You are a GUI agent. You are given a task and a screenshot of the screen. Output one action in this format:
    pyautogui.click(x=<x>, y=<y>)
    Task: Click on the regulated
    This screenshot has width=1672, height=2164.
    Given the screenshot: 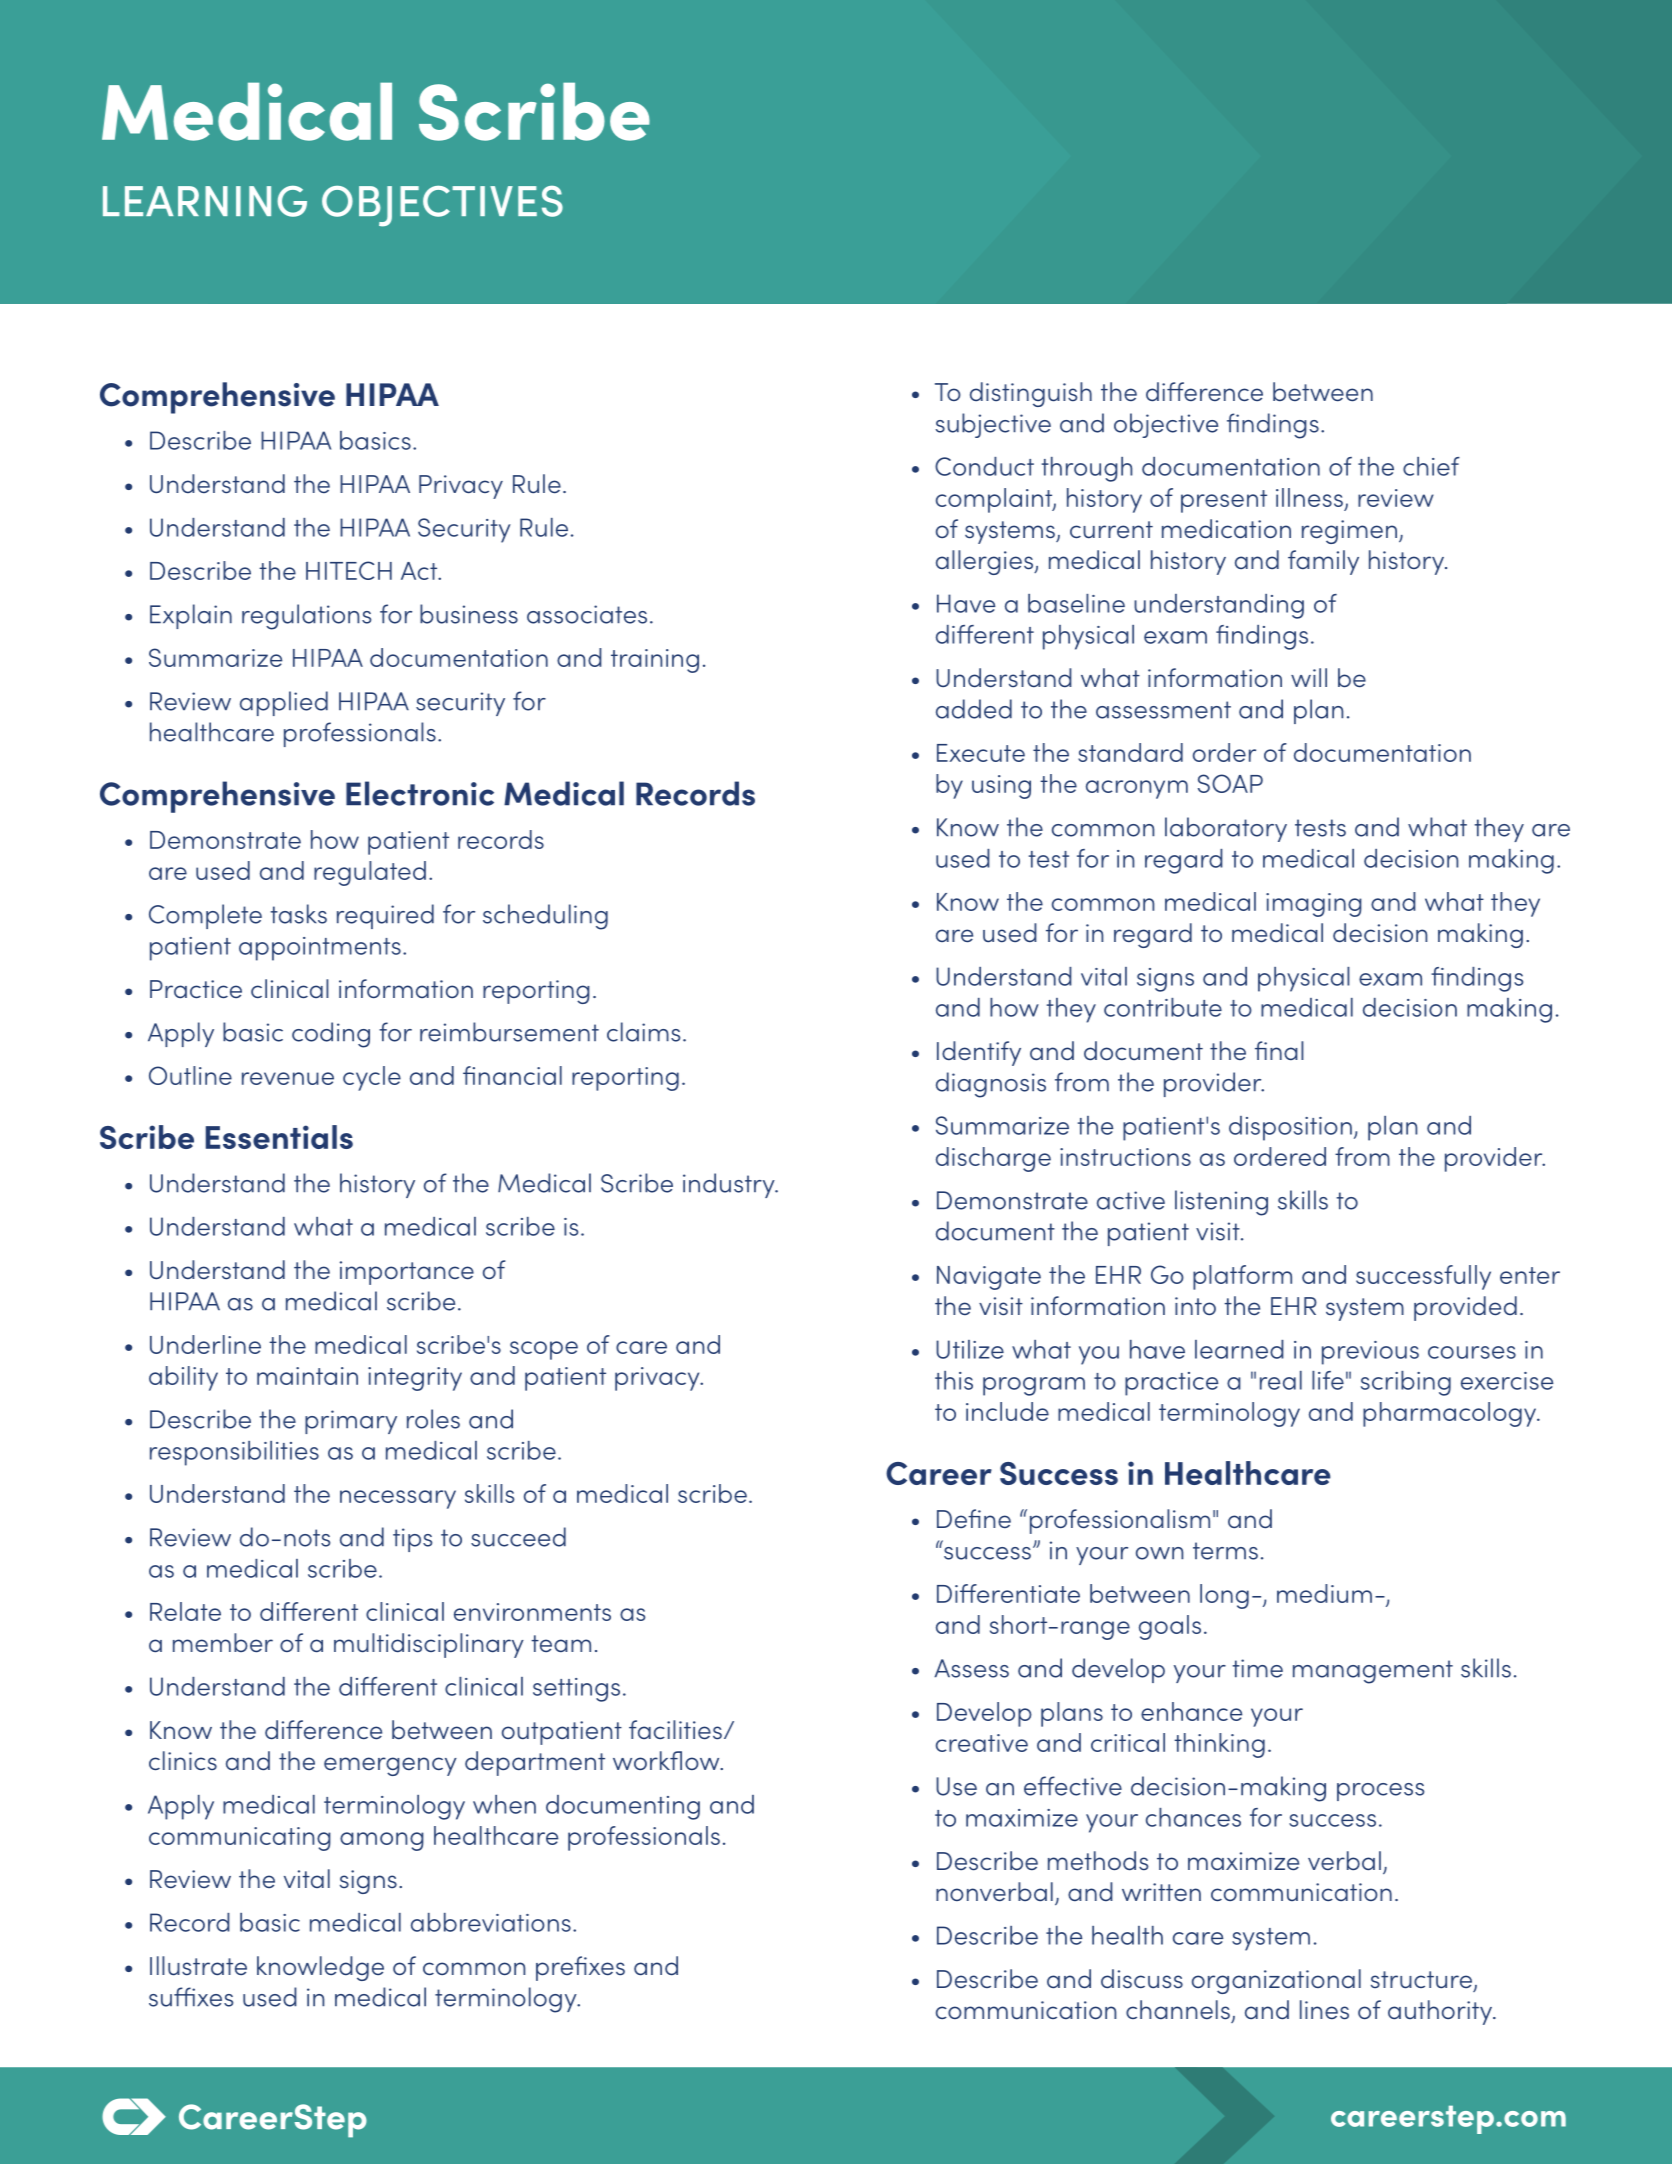 What is the action you would take?
    pyautogui.click(x=370, y=873)
